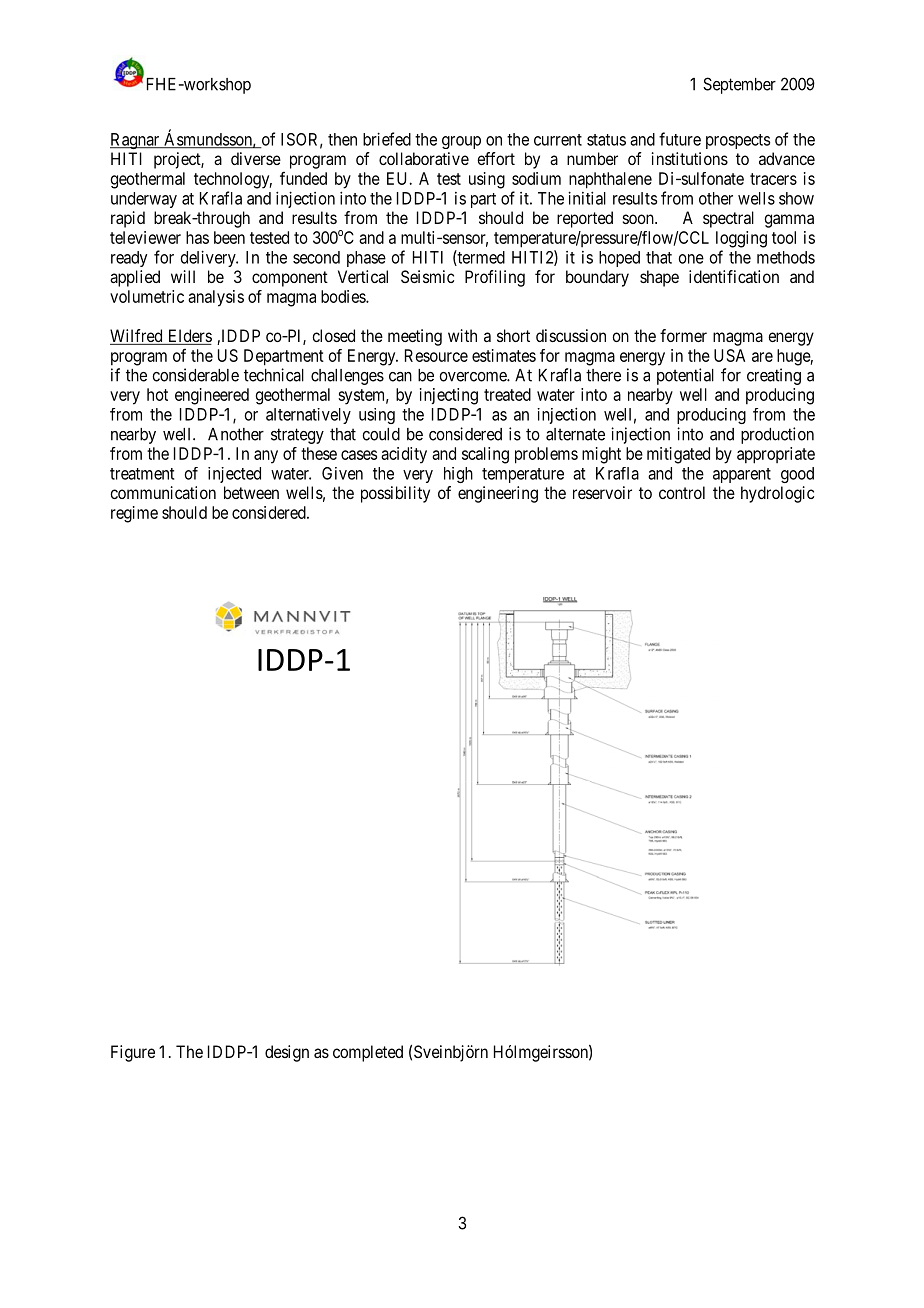 Image resolution: width=924 pixels, height=1308 pixels. Describe the element at coordinates (256, 158) in the page. I see `diverse` at that location.
